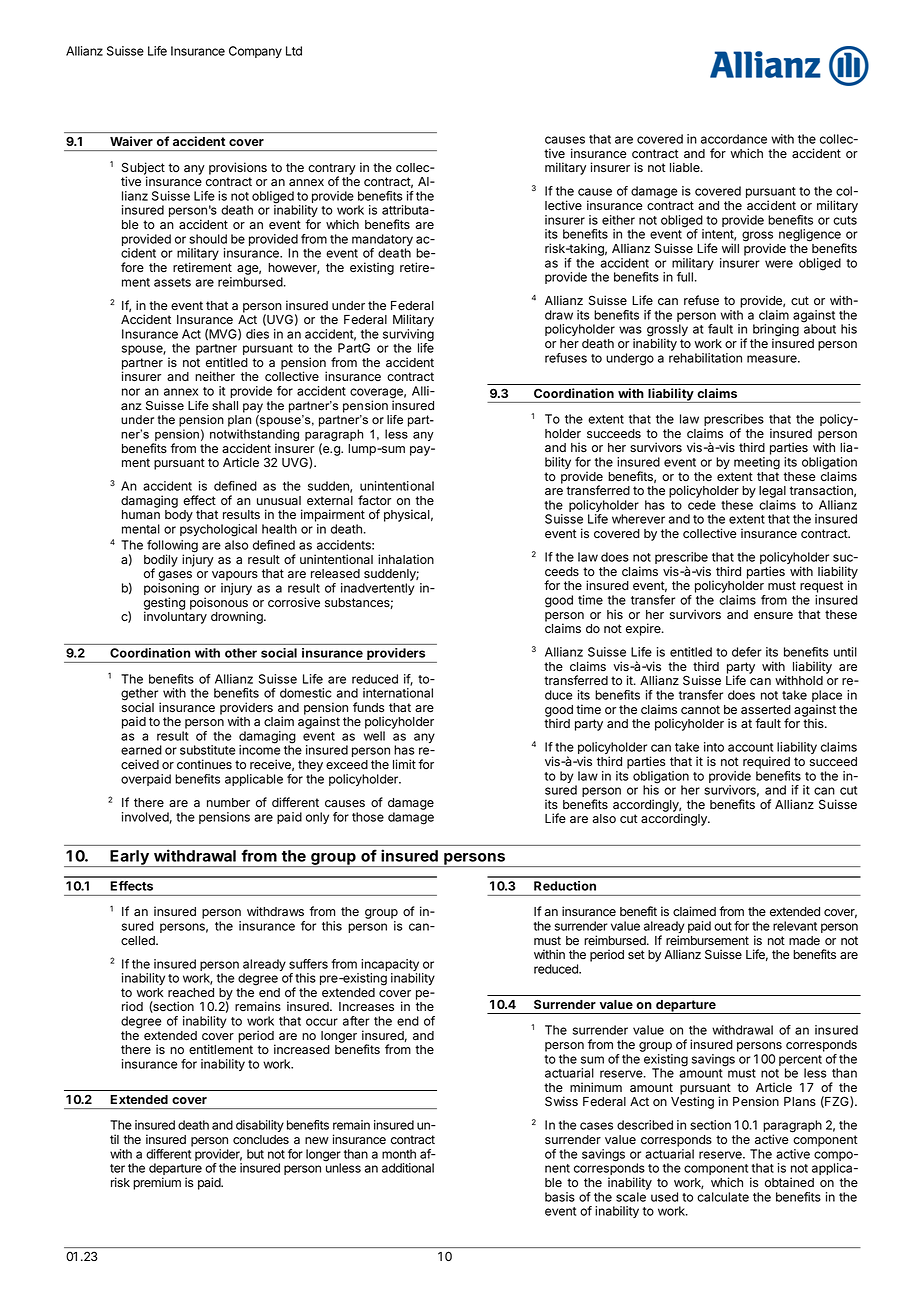 Image resolution: width=924 pixels, height=1308 pixels. What do you see at coordinates (261, 1140) in the image?
I see `concludes` at bounding box center [261, 1140].
